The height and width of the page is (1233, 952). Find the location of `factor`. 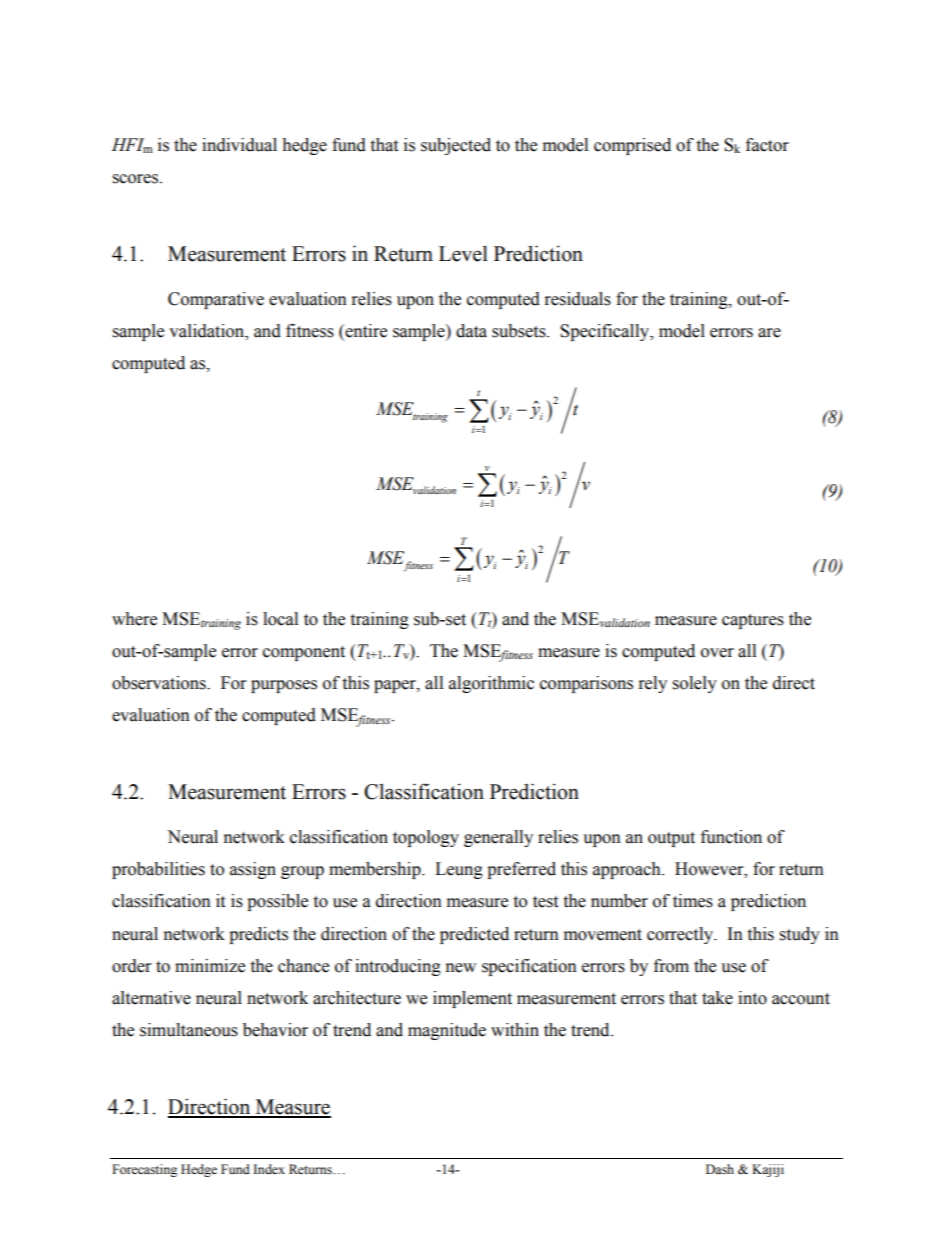

factor is located at coordinates (767, 145).
